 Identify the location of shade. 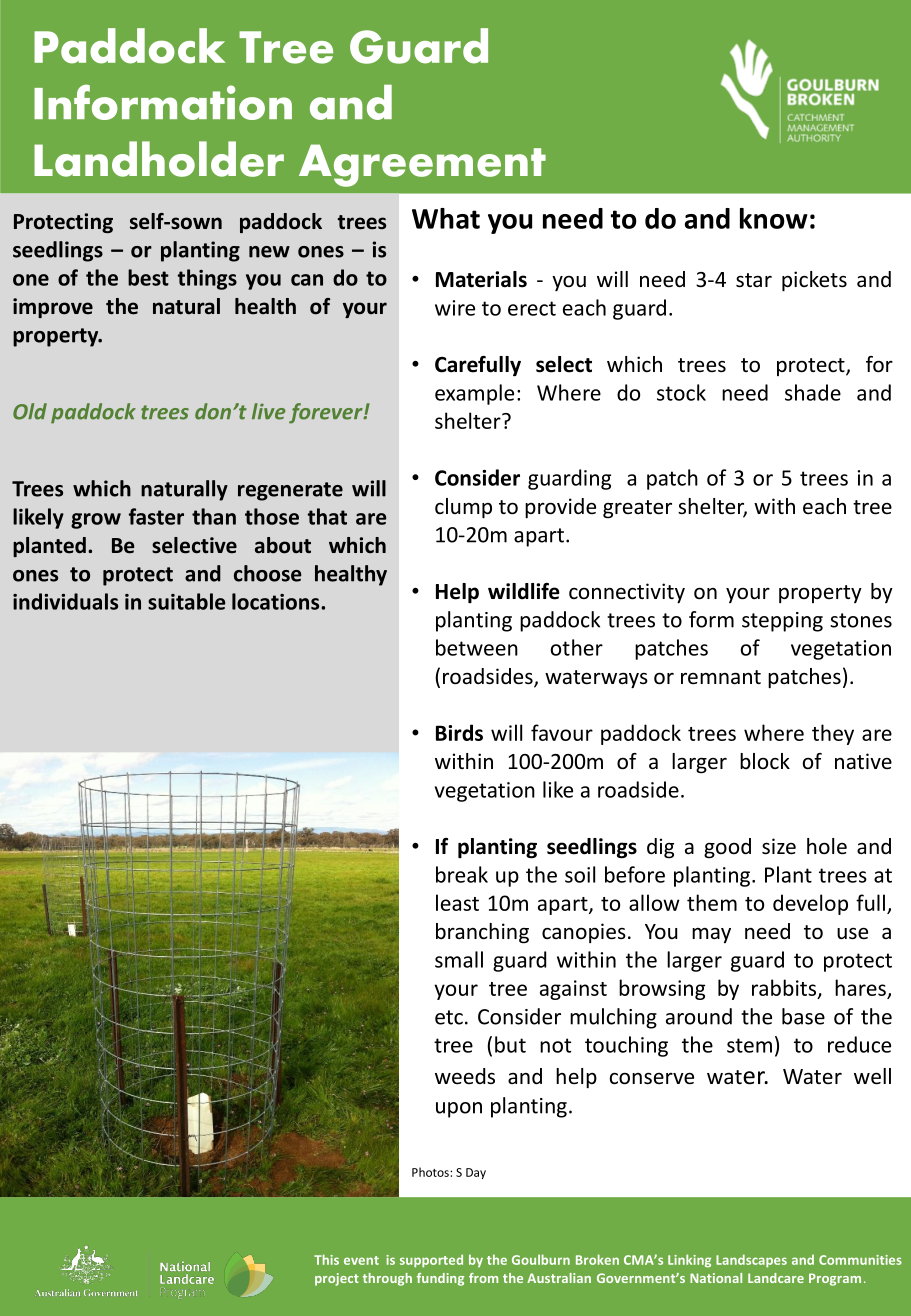
(813, 392).
